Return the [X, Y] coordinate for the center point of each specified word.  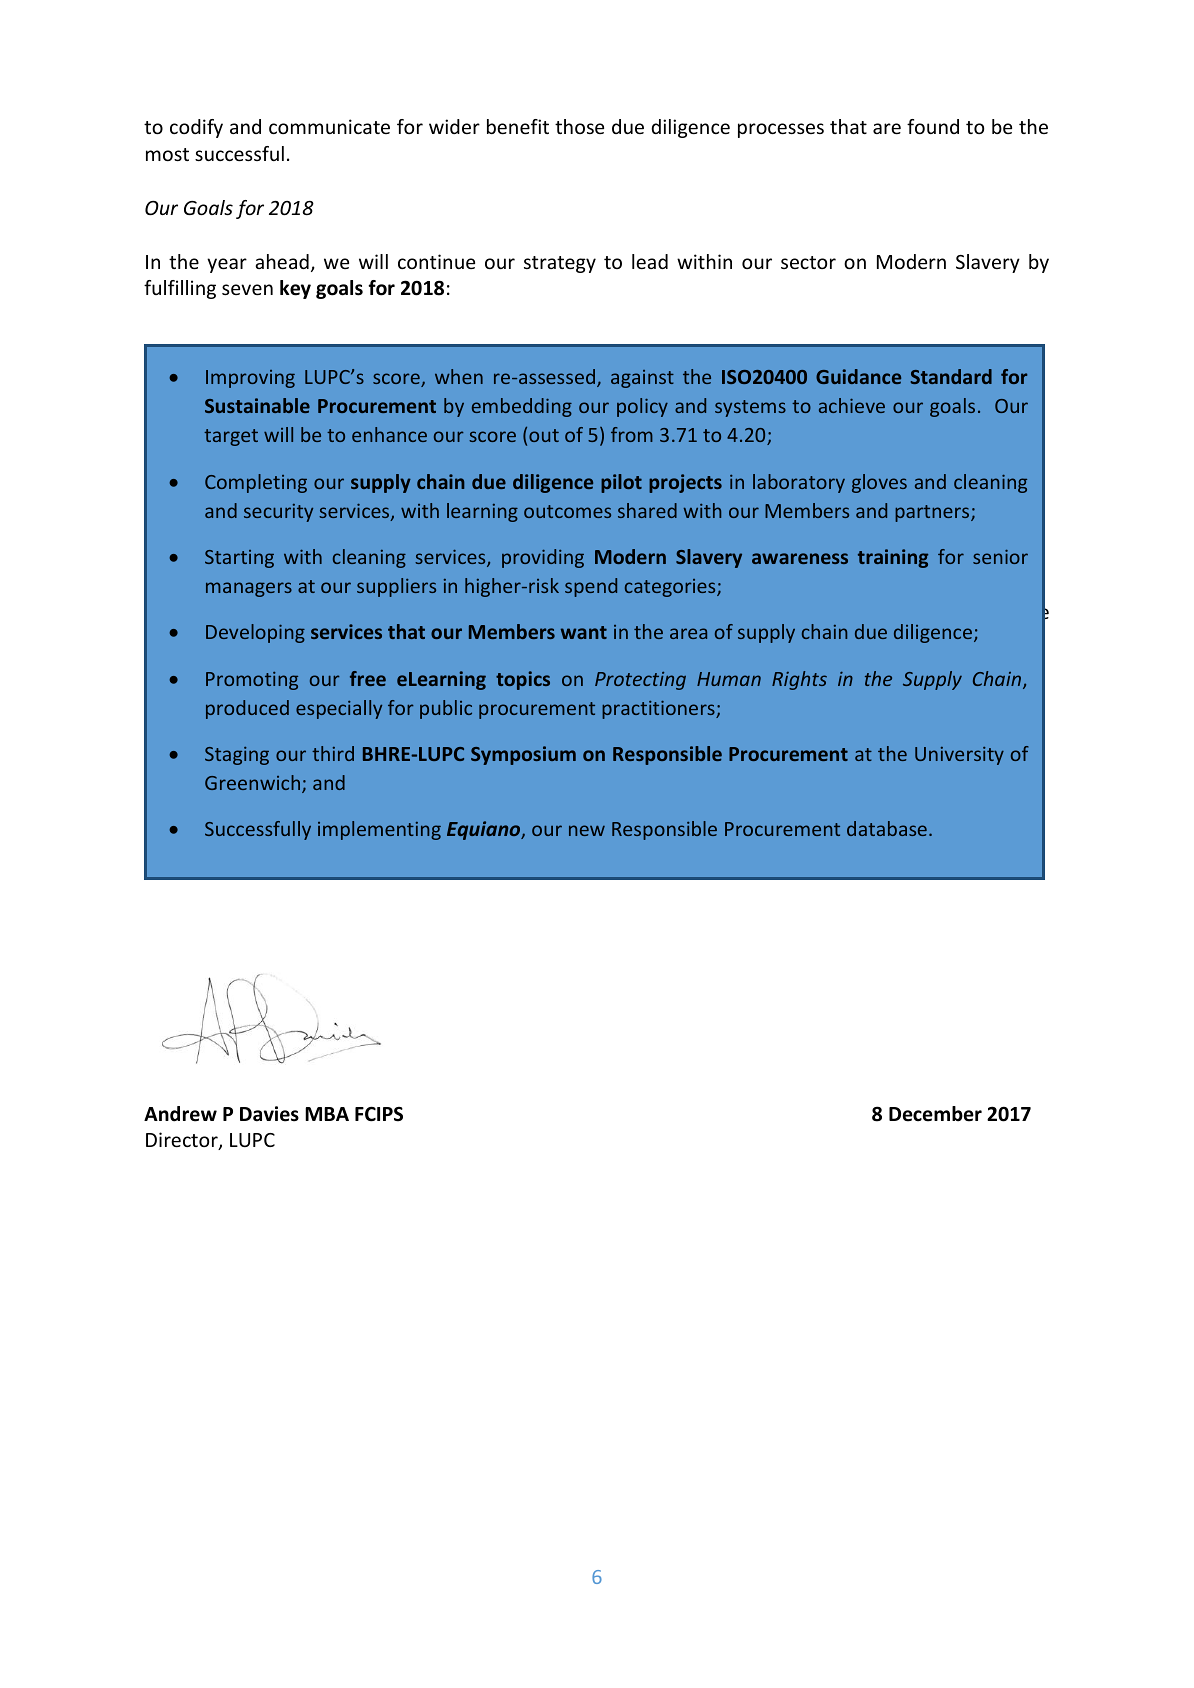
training [893, 558]
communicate [329, 126]
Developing [255, 633]
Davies [269, 1114]
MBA [327, 1114]
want [584, 632]
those [579, 126]
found [933, 126]
